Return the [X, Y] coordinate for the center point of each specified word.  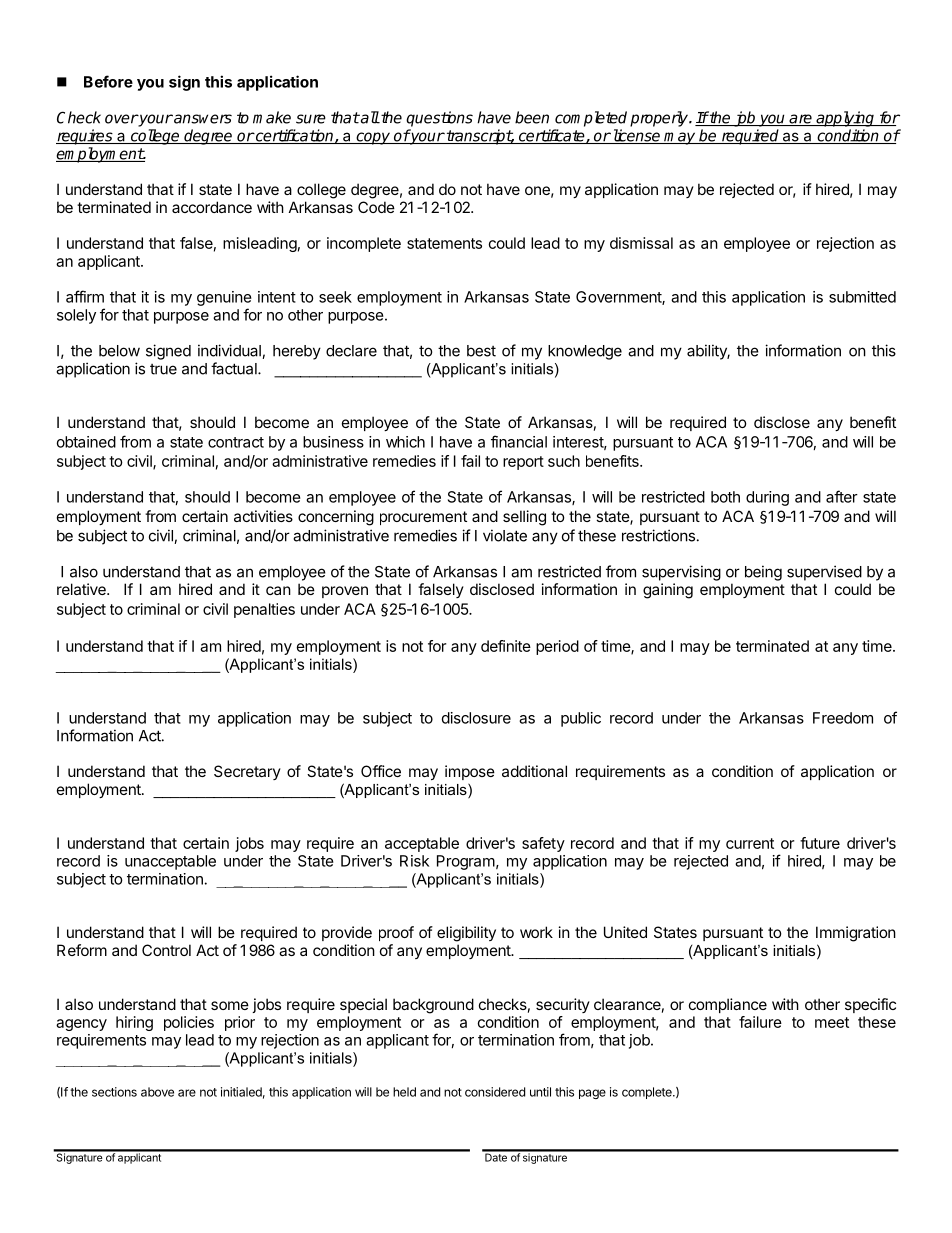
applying [845, 119]
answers [202, 119]
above [157, 1092]
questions [439, 119]
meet [832, 1022]
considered [495, 1092]
